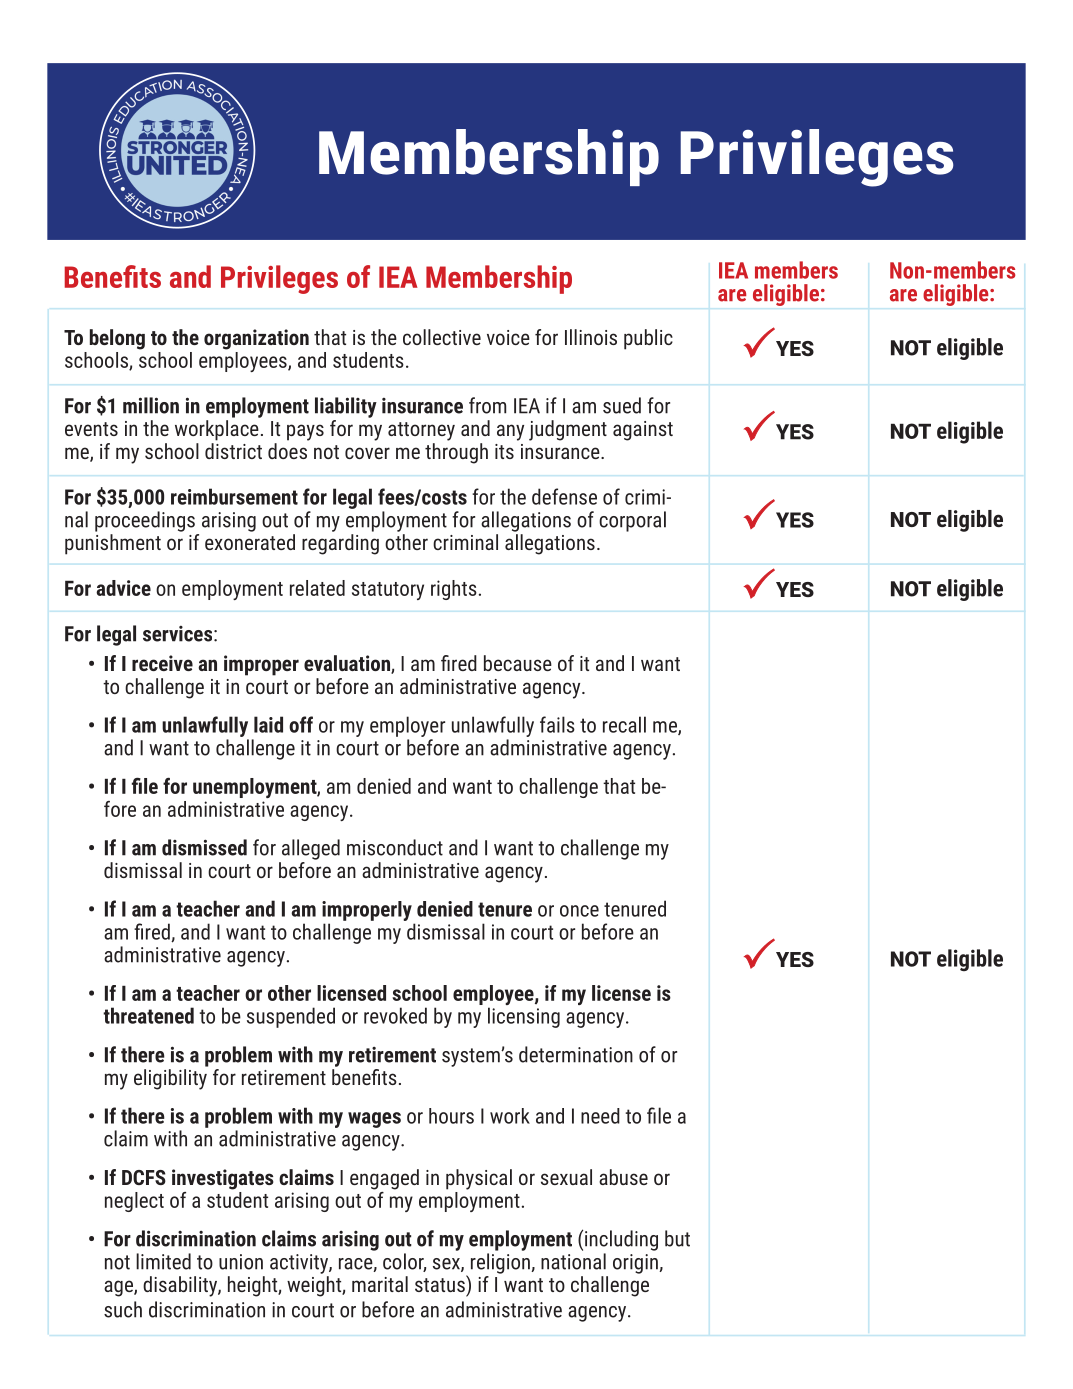 This image has width=1073, height=1389. What do you see at coordinates (579, 911) in the image?
I see `once` at bounding box center [579, 911].
